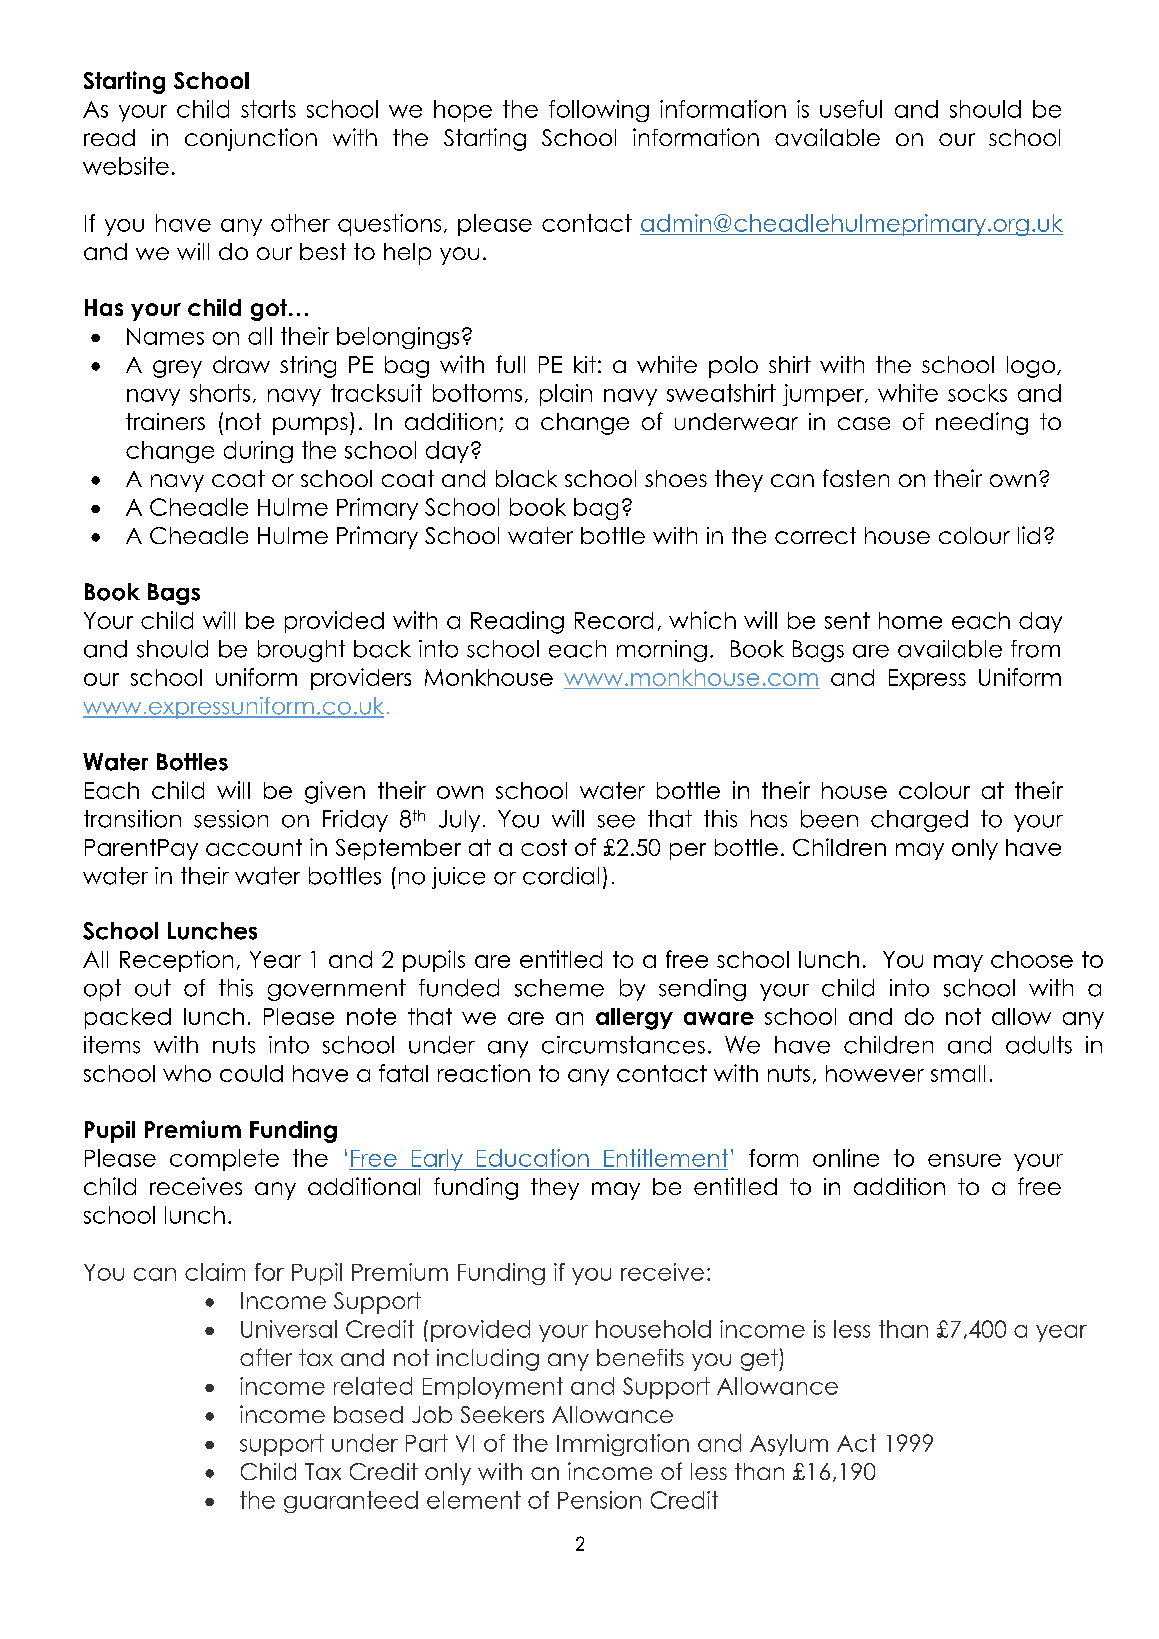 This page has height=1639, width=1159. Describe the element at coordinates (224, 1160) in the page. I see `complete` at that location.
